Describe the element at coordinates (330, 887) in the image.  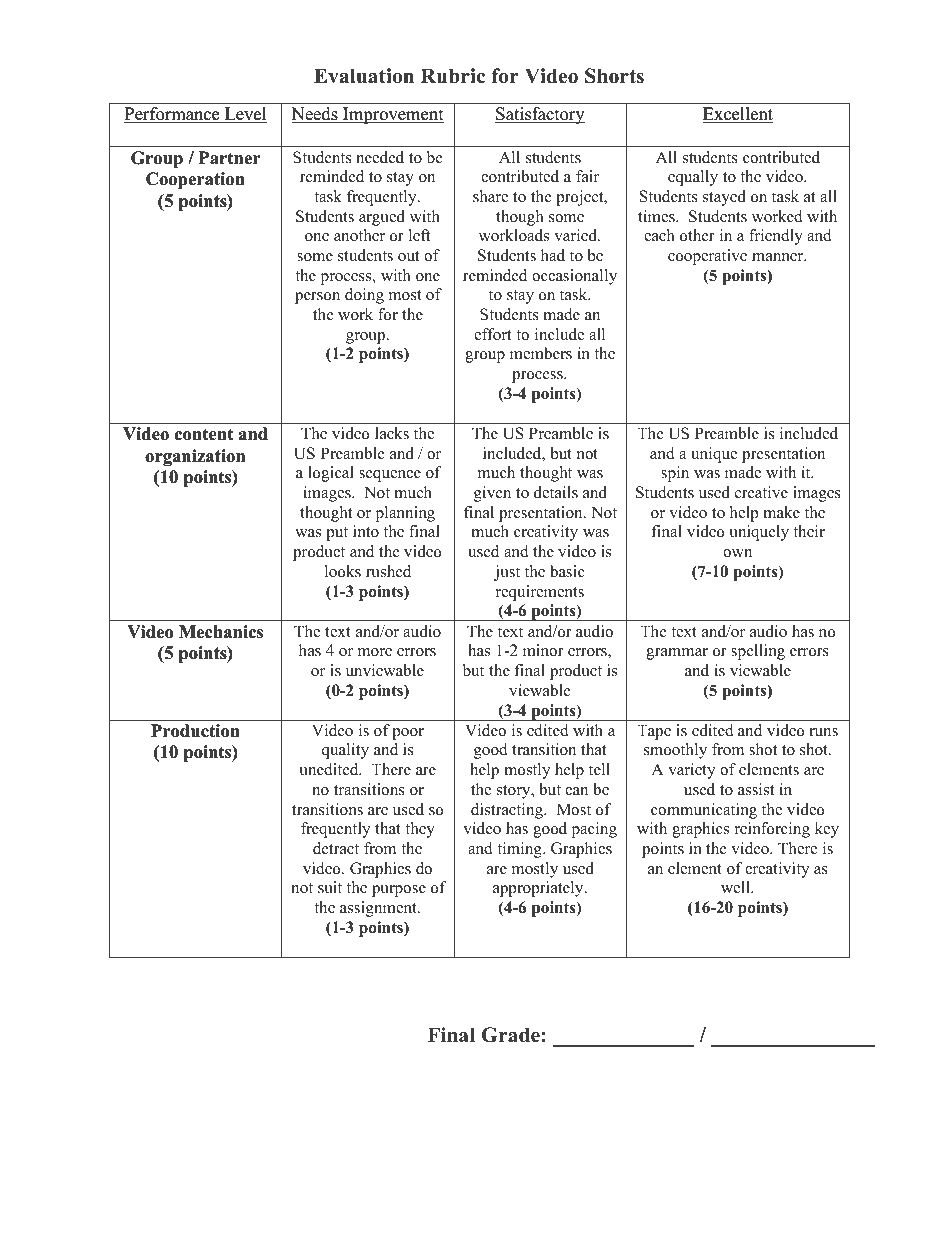
I see `suit` at that location.
